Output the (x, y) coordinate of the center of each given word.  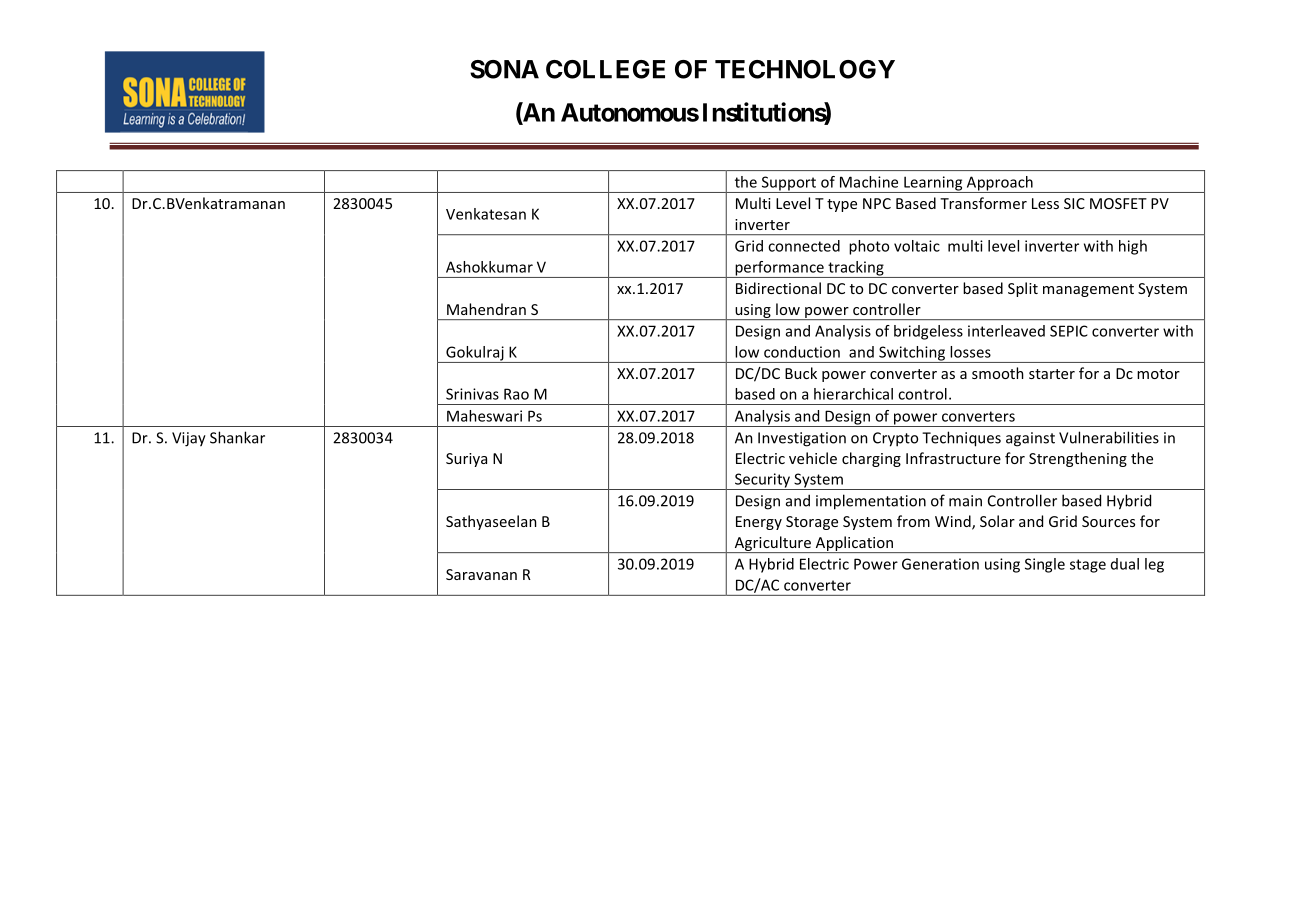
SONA (504, 69)
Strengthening (1078, 459)
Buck (801, 373)
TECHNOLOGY (805, 69)
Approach (999, 184)
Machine (869, 182)
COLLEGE (605, 69)
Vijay (189, 439)
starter (1052, 374)
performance (779, 269)
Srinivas (472, 394)
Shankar (237, 437)
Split (1023, 289)
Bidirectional (778, 288)
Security (762, 481)
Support (789, 184)
